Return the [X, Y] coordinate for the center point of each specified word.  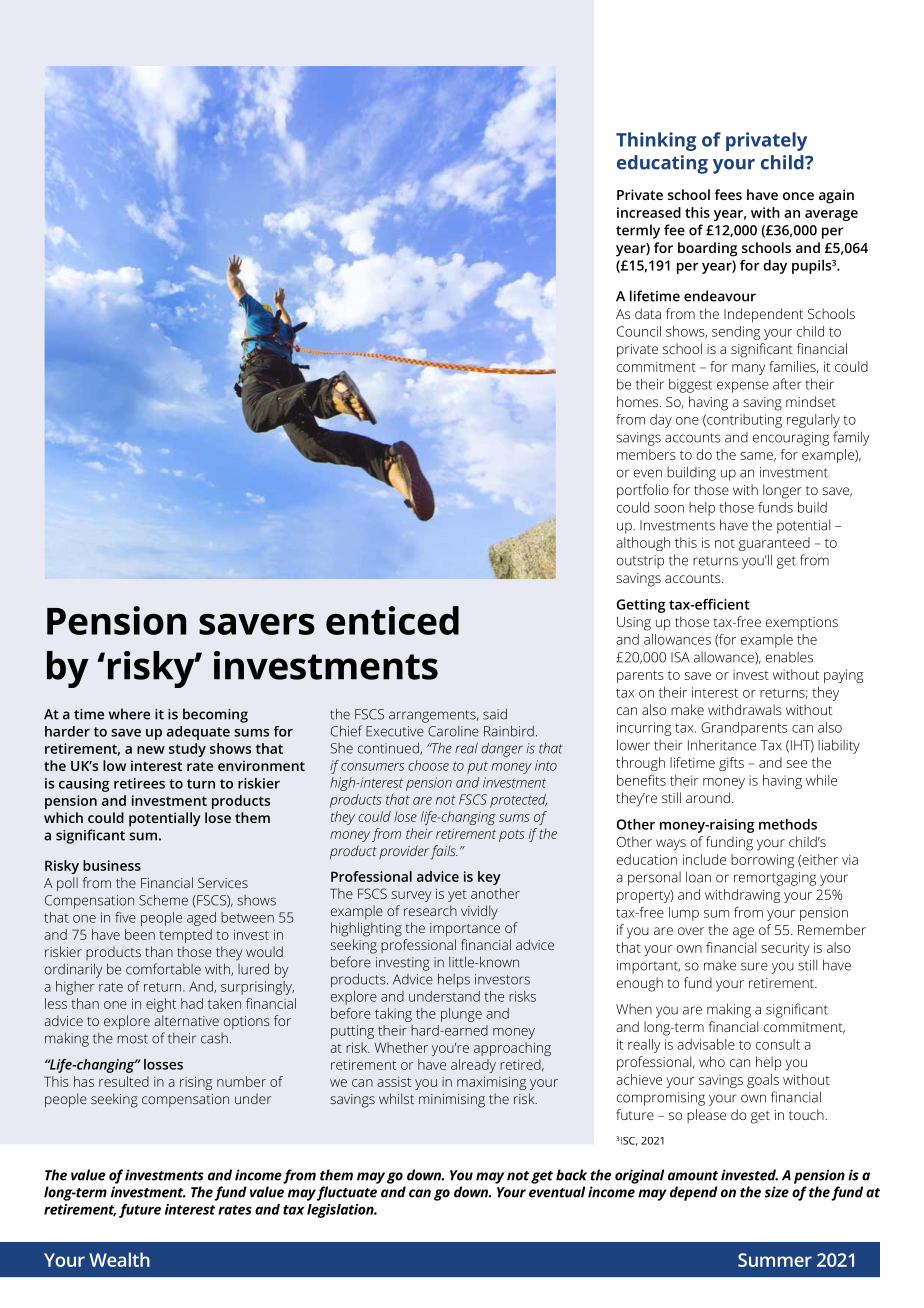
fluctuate [347, 1193]
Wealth [119, 1259]
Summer [775, 1260]
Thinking [656, 141]
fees [728, 194]
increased [649, 212]
